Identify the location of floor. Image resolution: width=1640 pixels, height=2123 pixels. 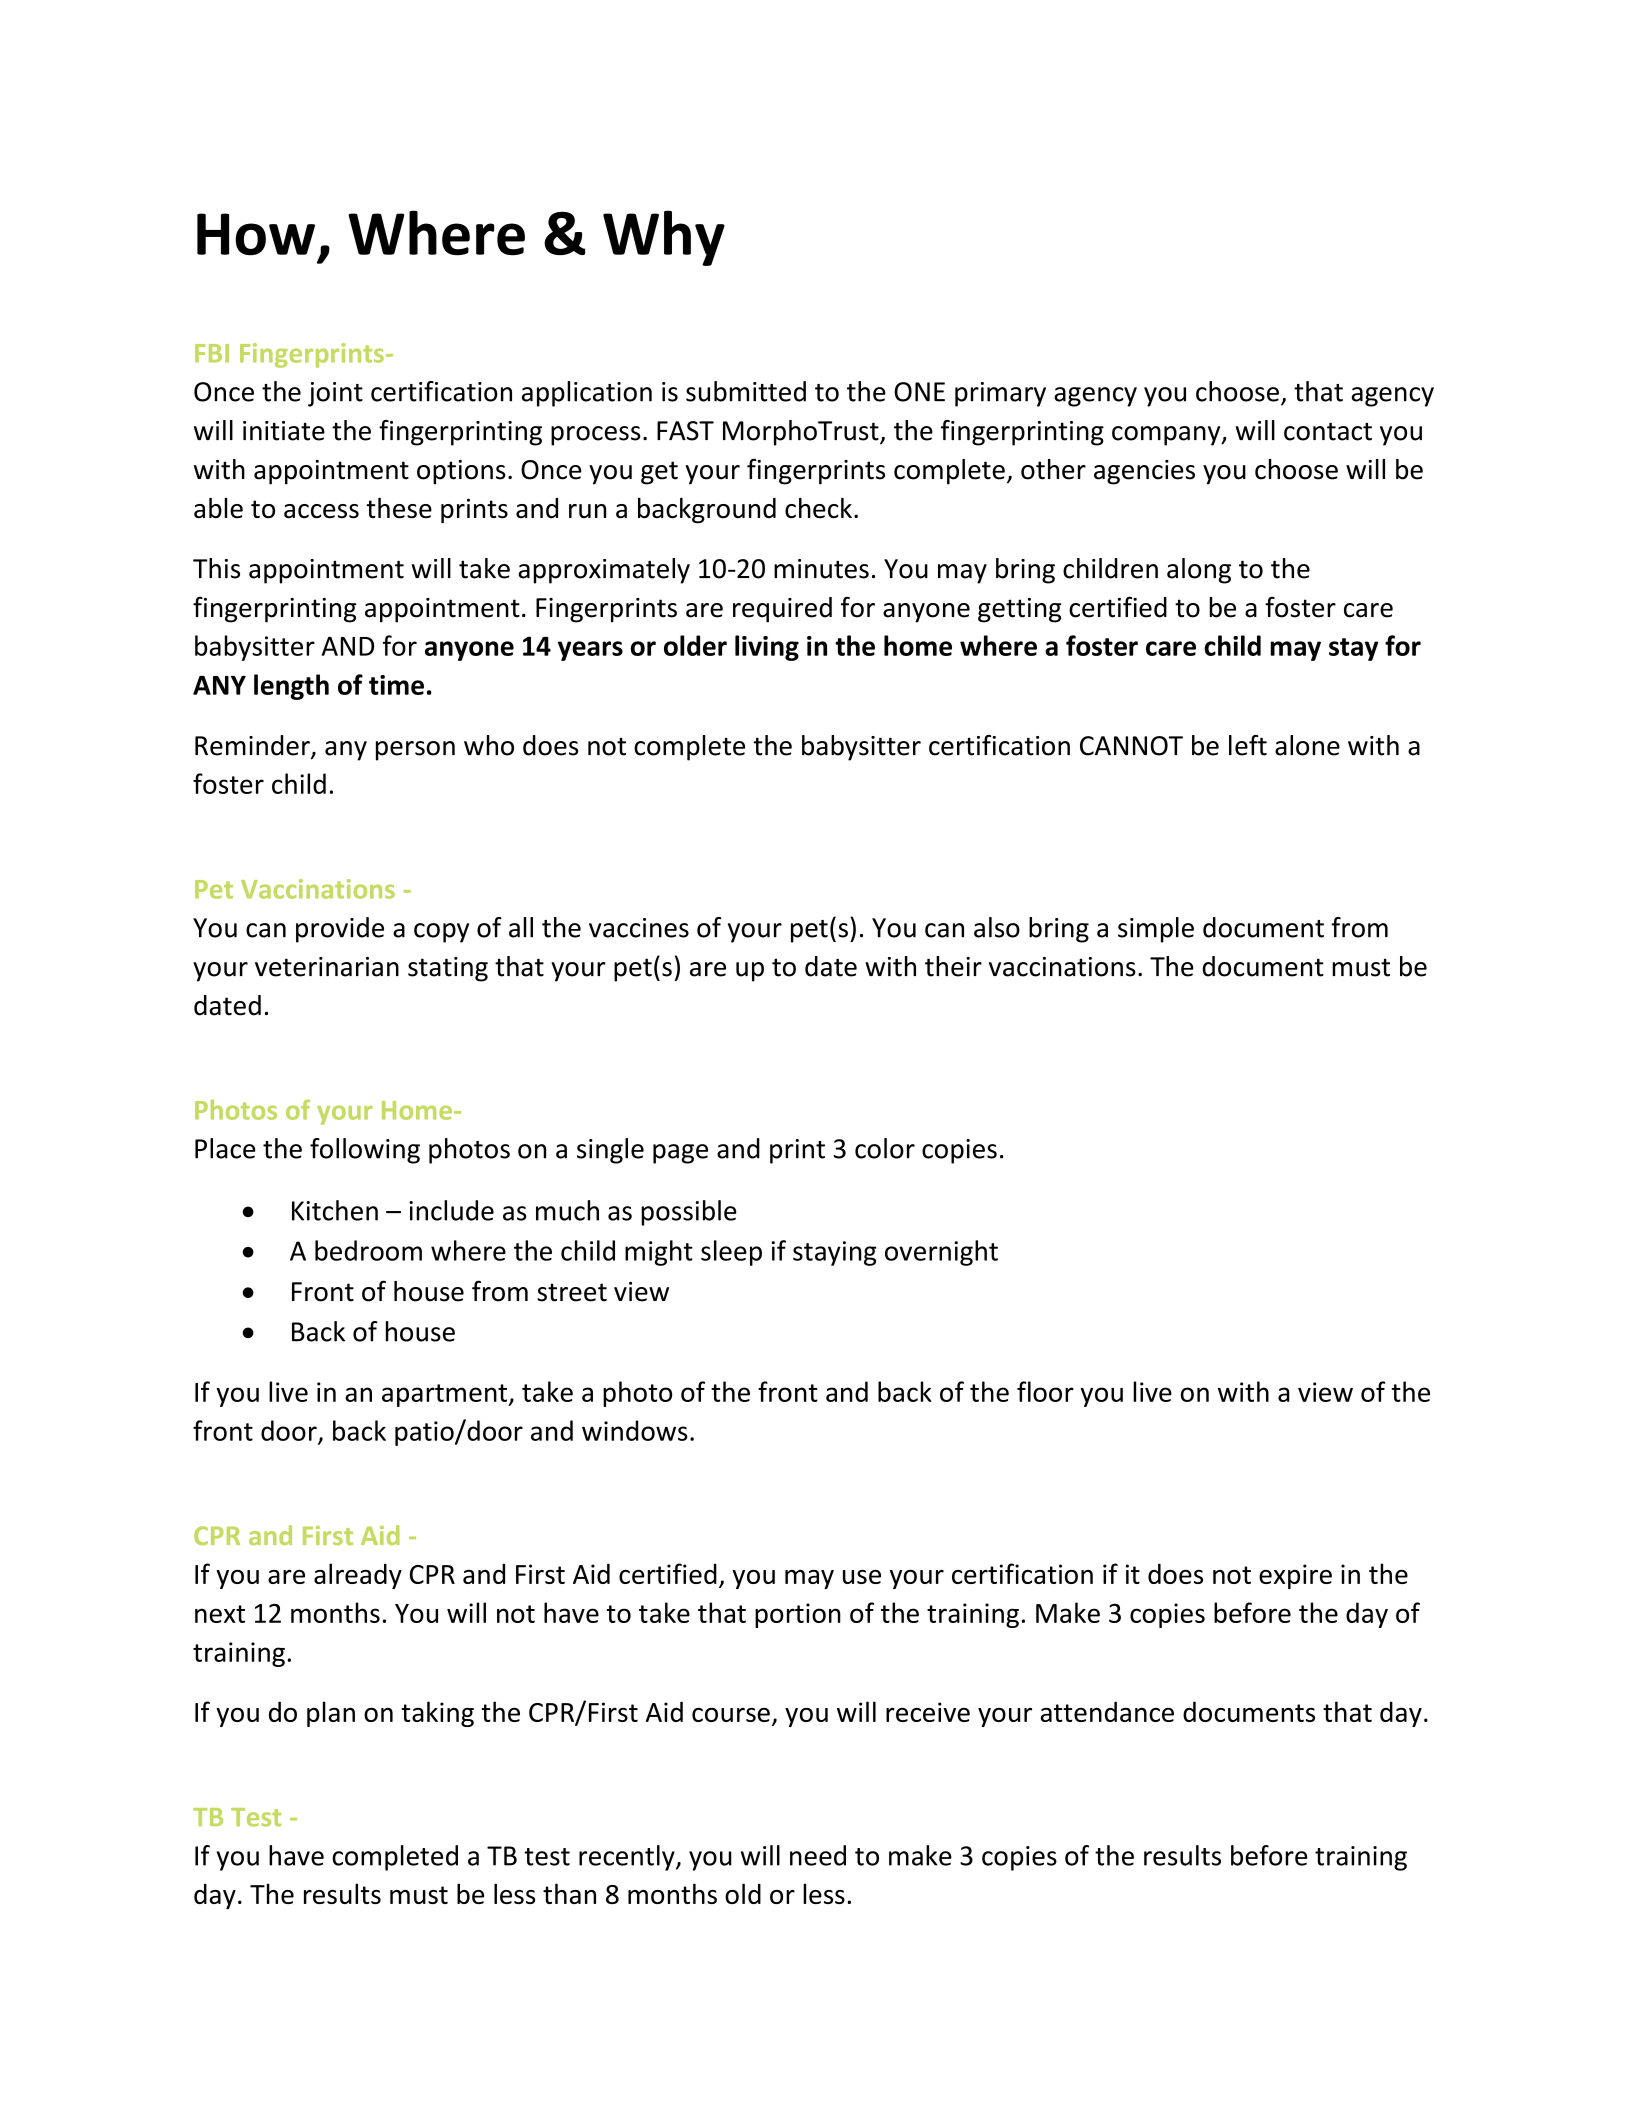
(1045, 1391).
